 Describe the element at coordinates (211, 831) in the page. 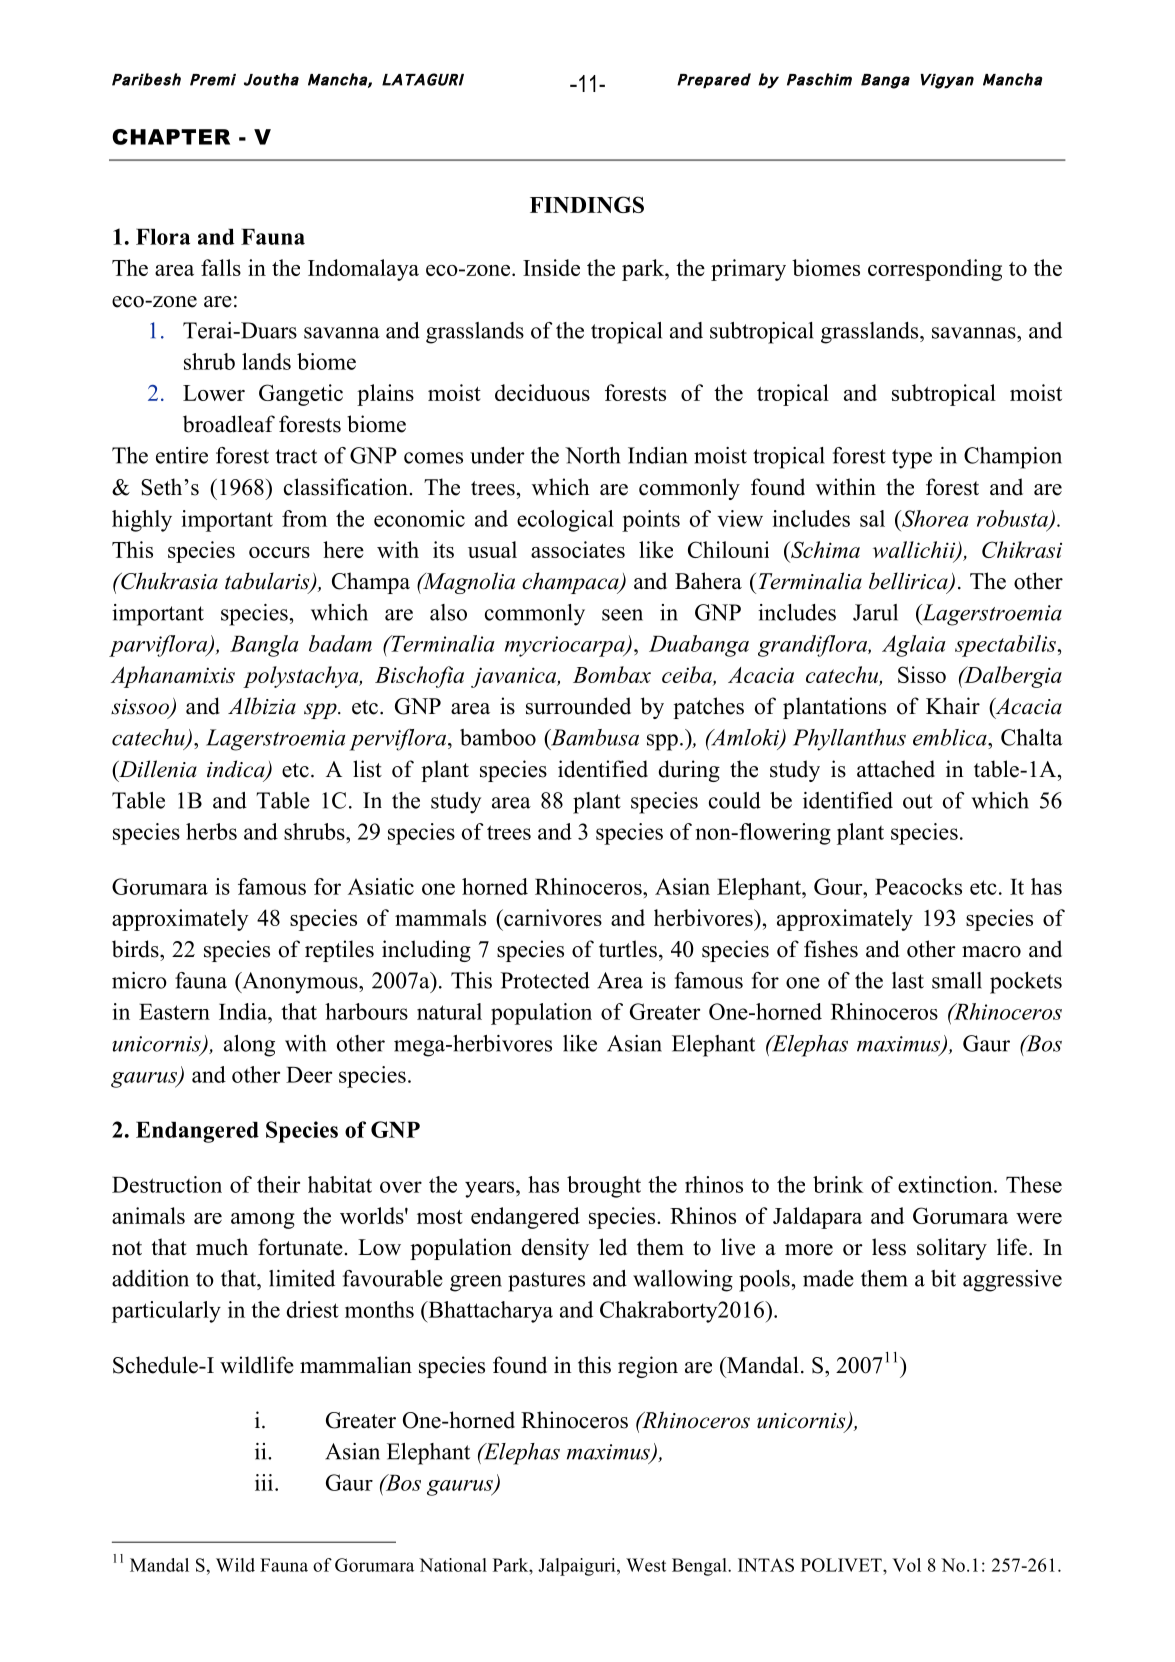

I see `herbs` at that location.
